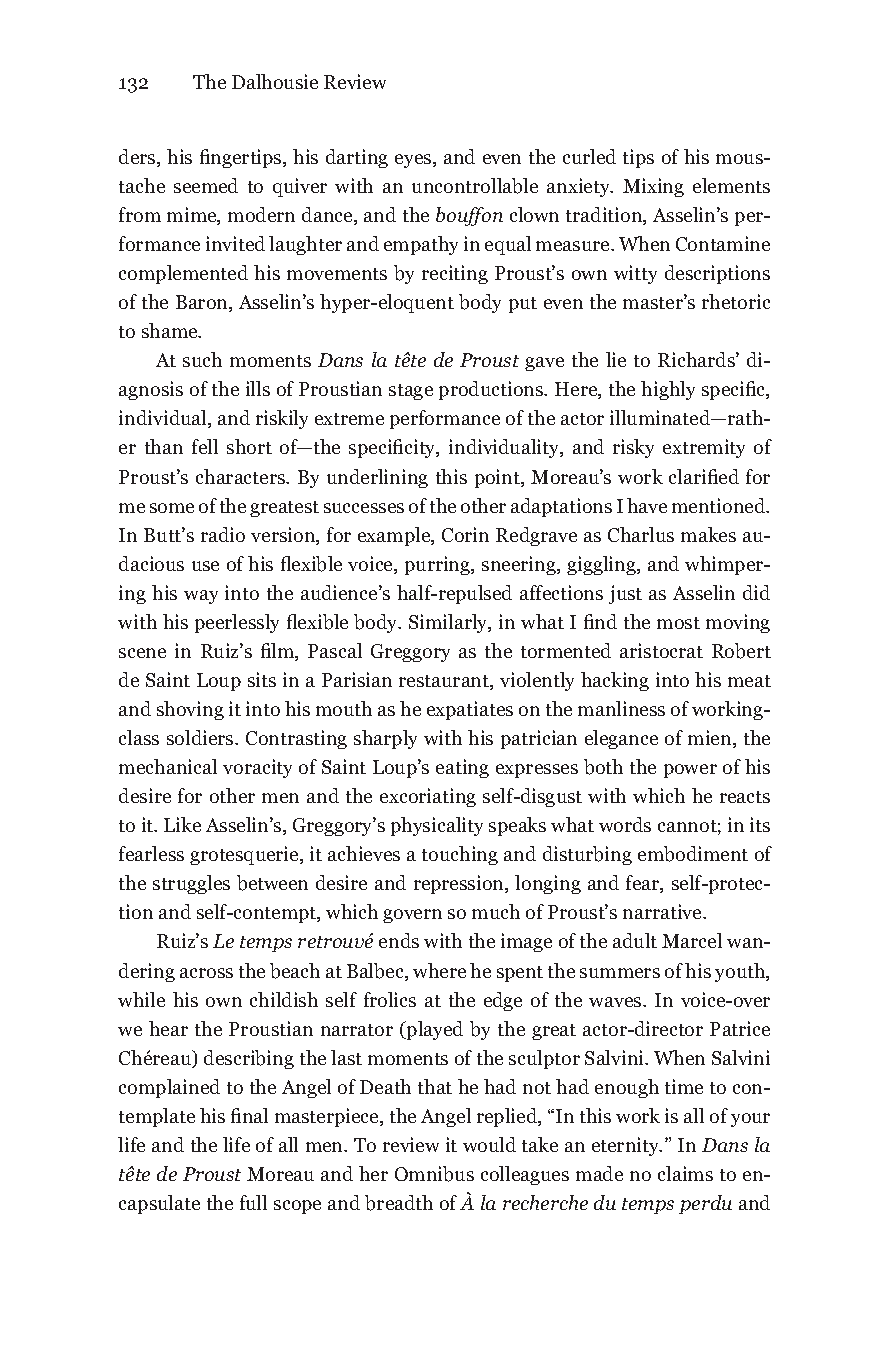  What do you see at coordinates (692, 940) in the page?
I see `Marcel` at bounding box center [692, 940].
